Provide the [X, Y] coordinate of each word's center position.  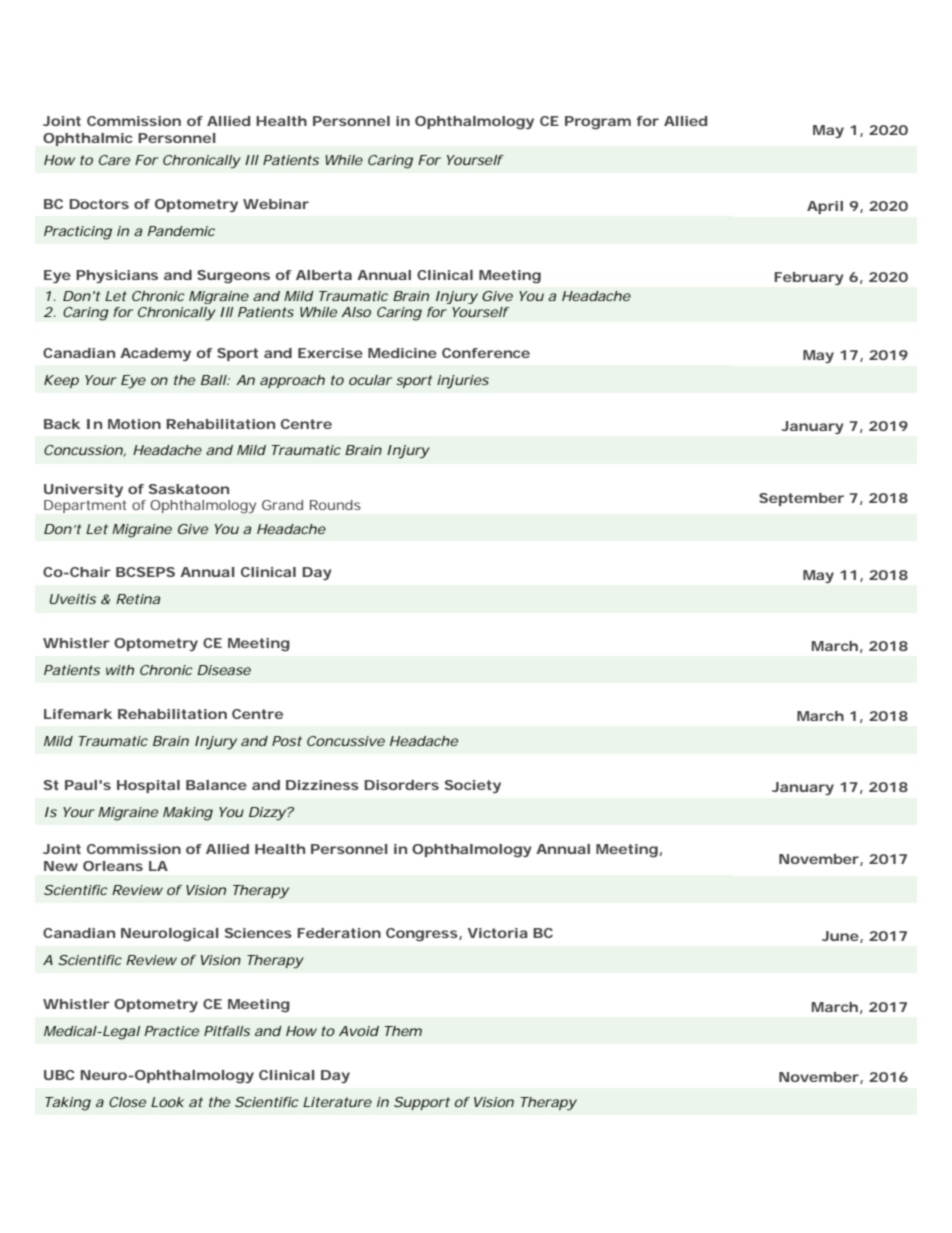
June [840, 936]
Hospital [148, 786]
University [83, 490]
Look [167, 1102]
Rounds [335, 505]
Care [114, 160]
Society [473, 786]
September [801, 499]
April [825, 207]
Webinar [276, 204]
